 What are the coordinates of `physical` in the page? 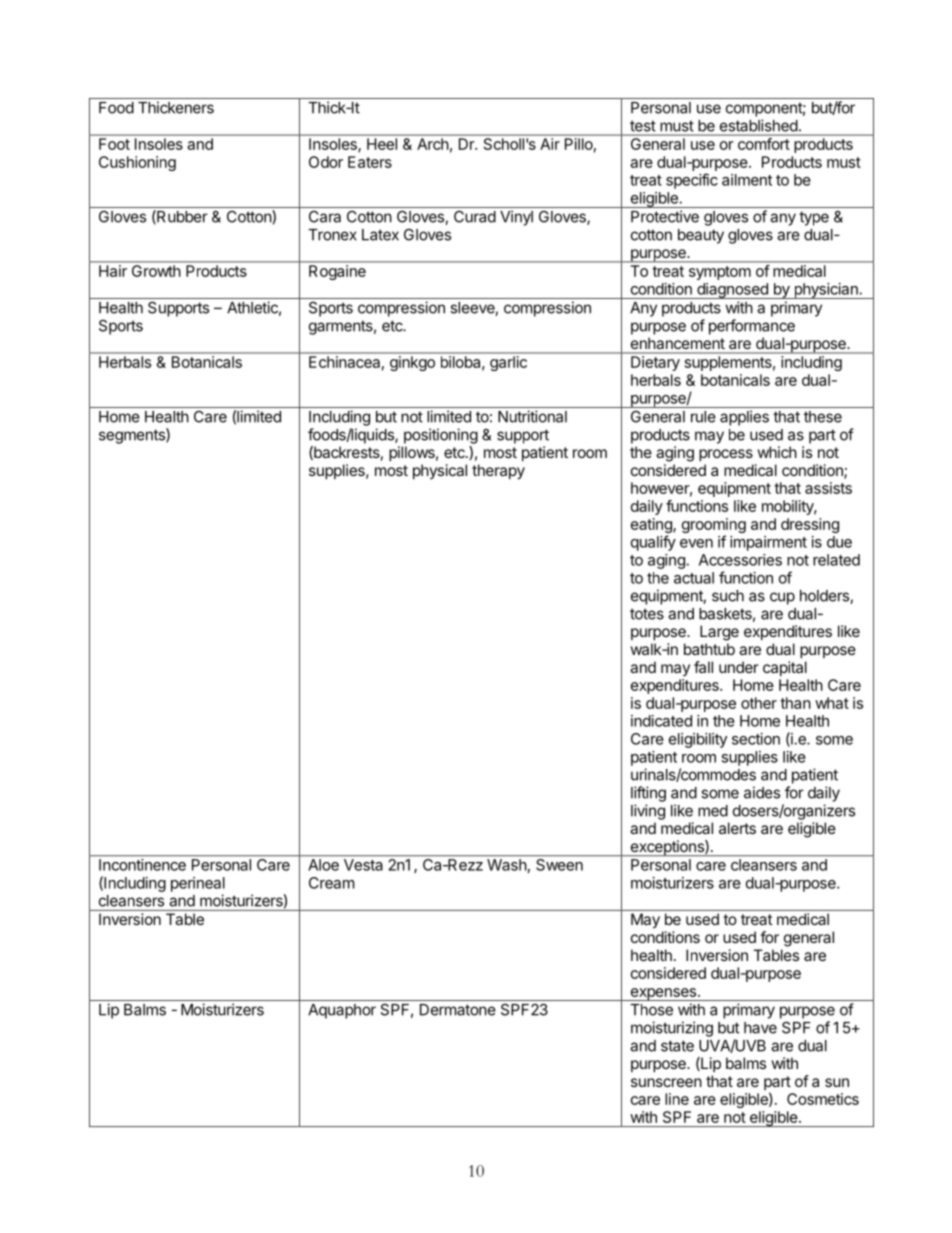 It's located at (440, 471).
